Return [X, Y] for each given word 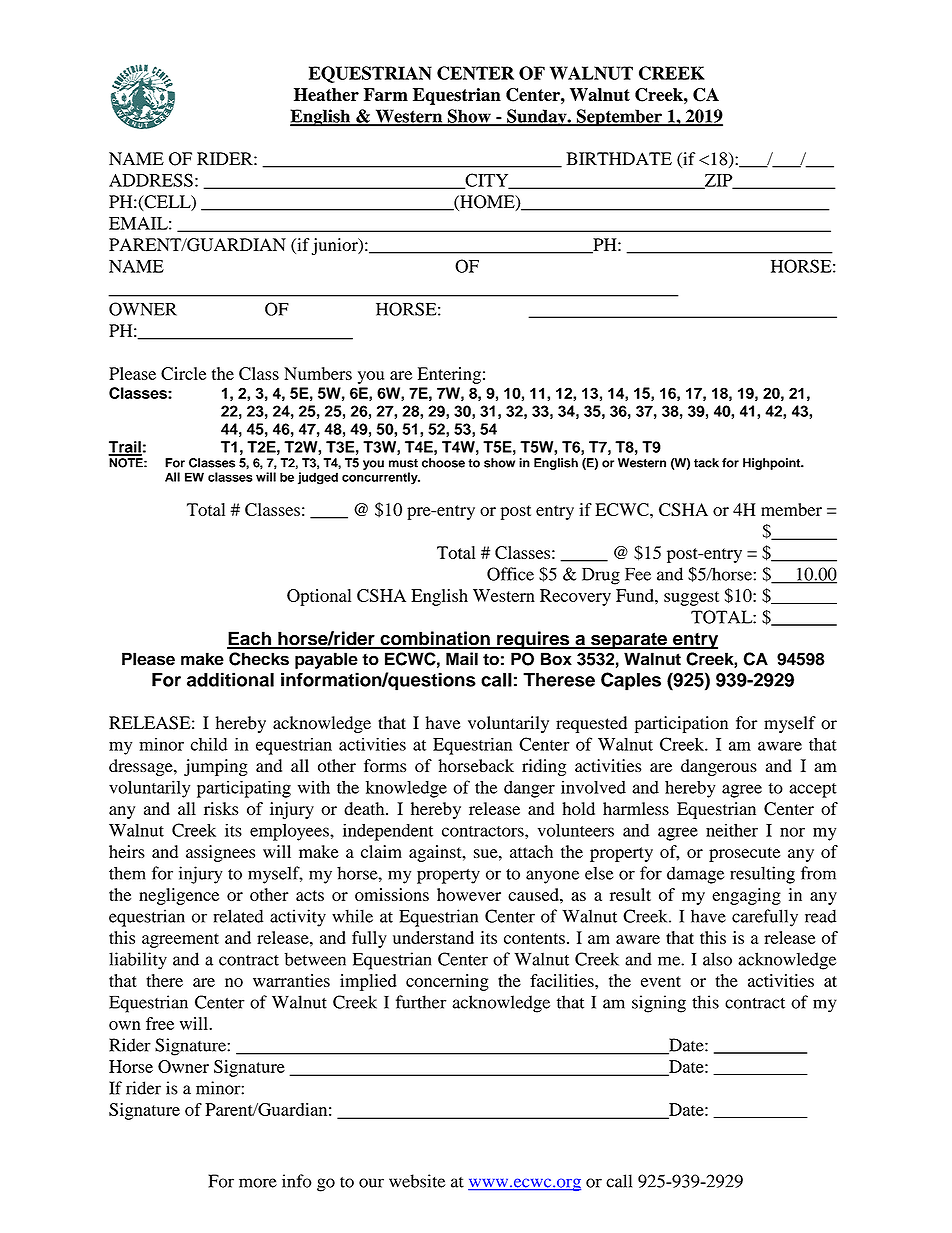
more [258, 1183]
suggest [691, 598]
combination [435, 639]
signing [659, 1004]
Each [250, 639]
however [469, 894]
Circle [183, 373]
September [619, 118]
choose [443, 463]
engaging [746, 896]
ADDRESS [151, 180]
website [417, 1181]
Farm [386, 94]
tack [706, 463]
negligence [179, 896]
